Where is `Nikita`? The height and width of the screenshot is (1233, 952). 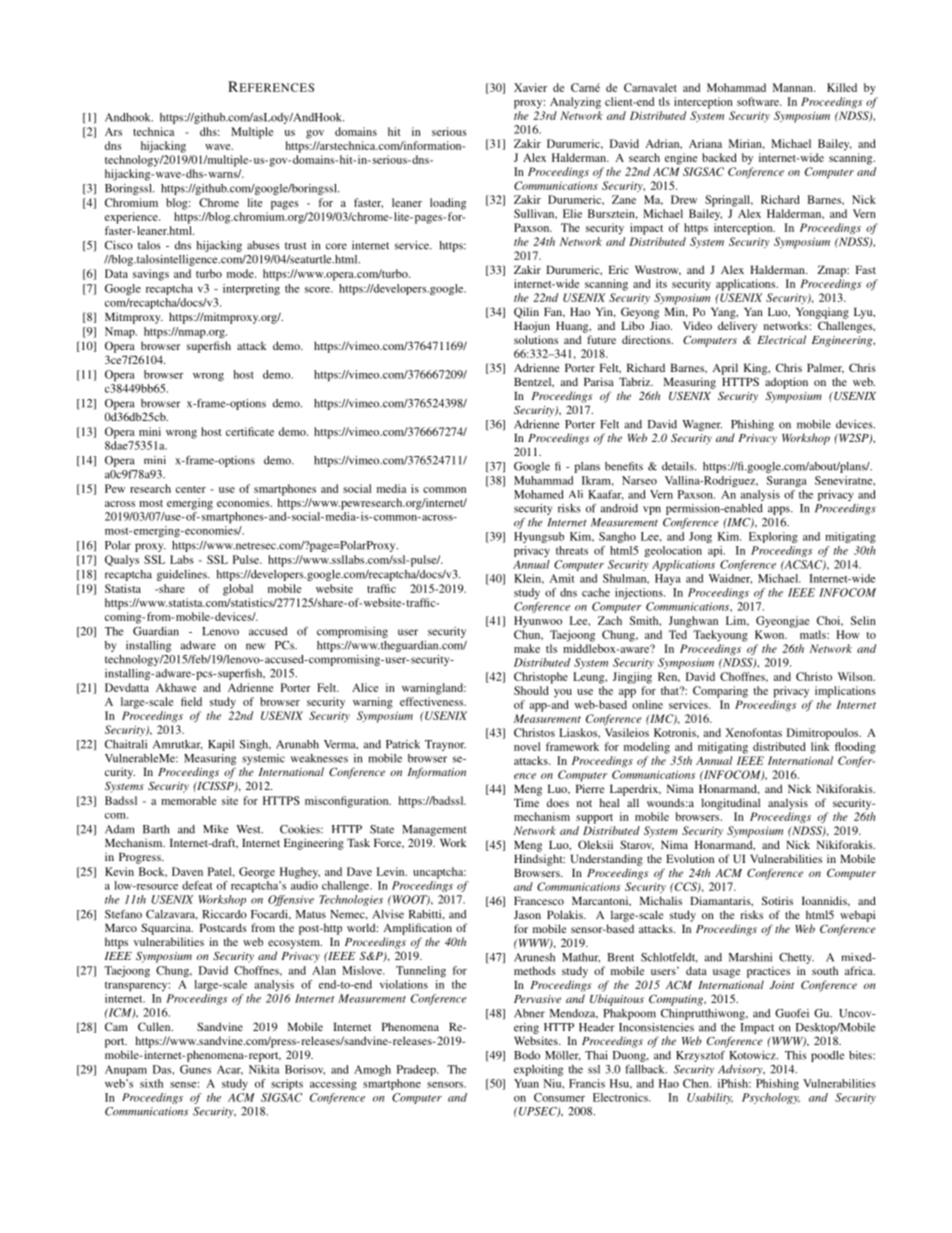
Nikita is located at coordinates (264, 1069).
